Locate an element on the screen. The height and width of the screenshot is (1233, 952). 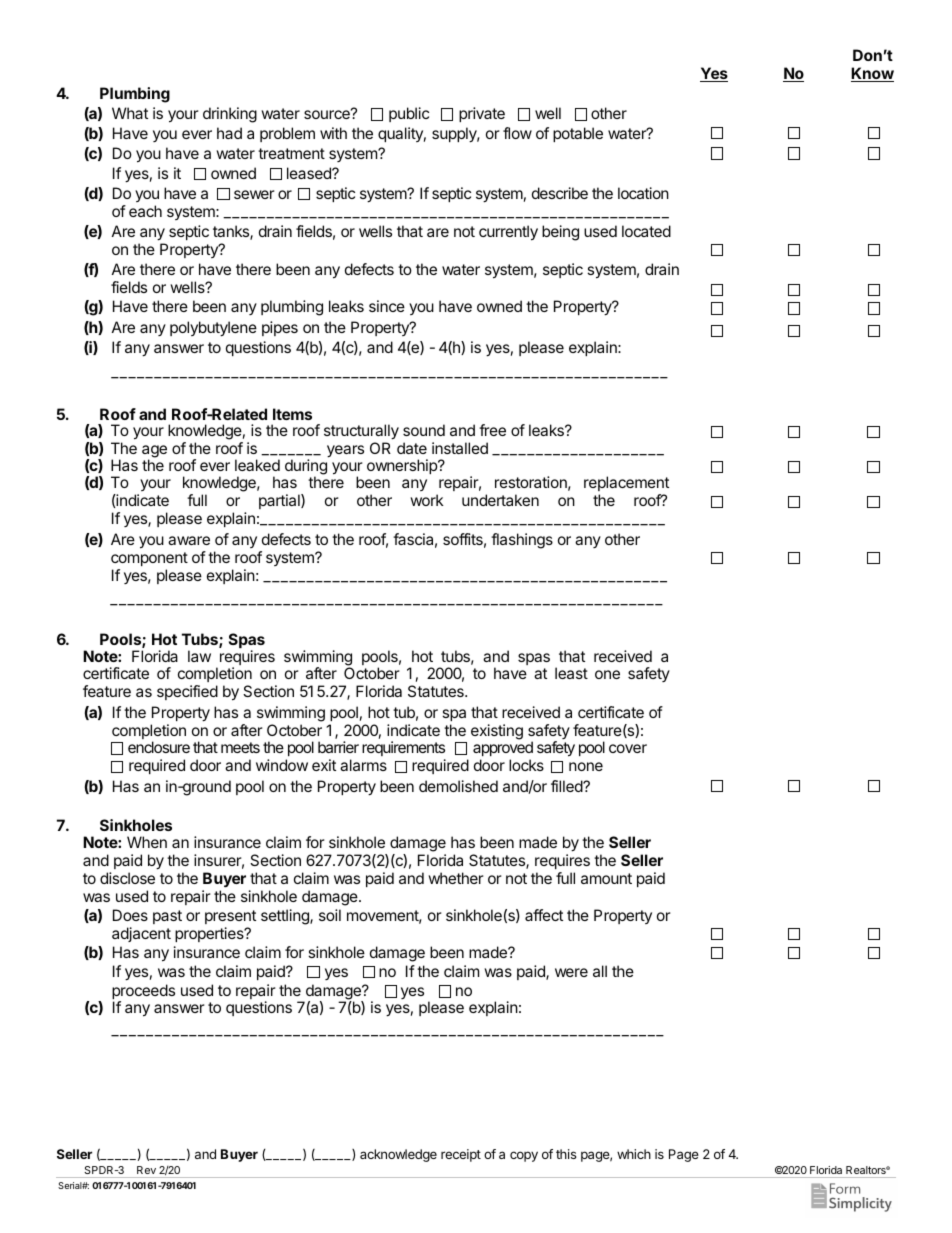
soil is located at coordinates (330, 915).
